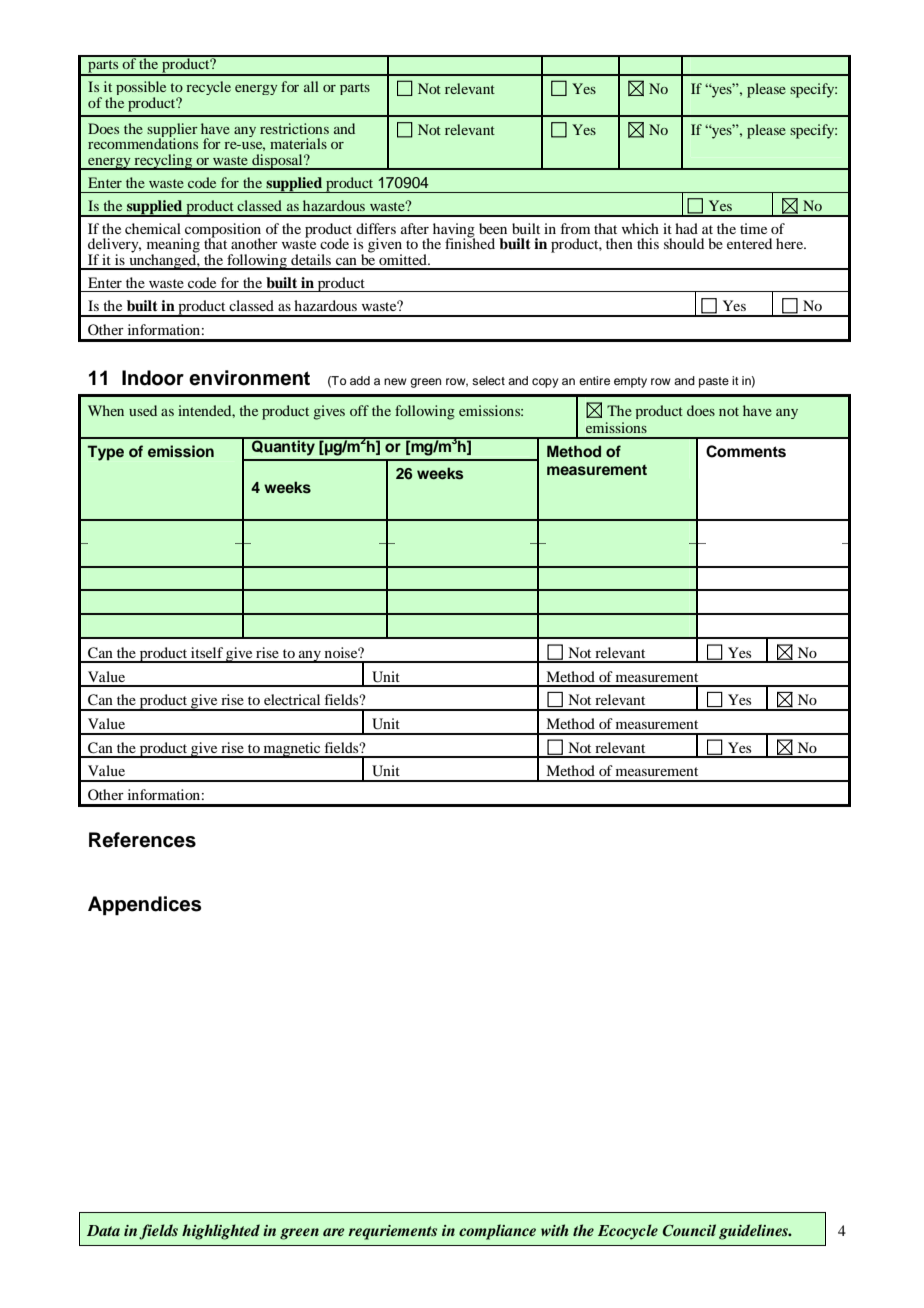 The image size is (924, 1308). What do you see at coordinates (221, 1232) in the page?
I see `highlighted` at bounding box center [221, 1232].
